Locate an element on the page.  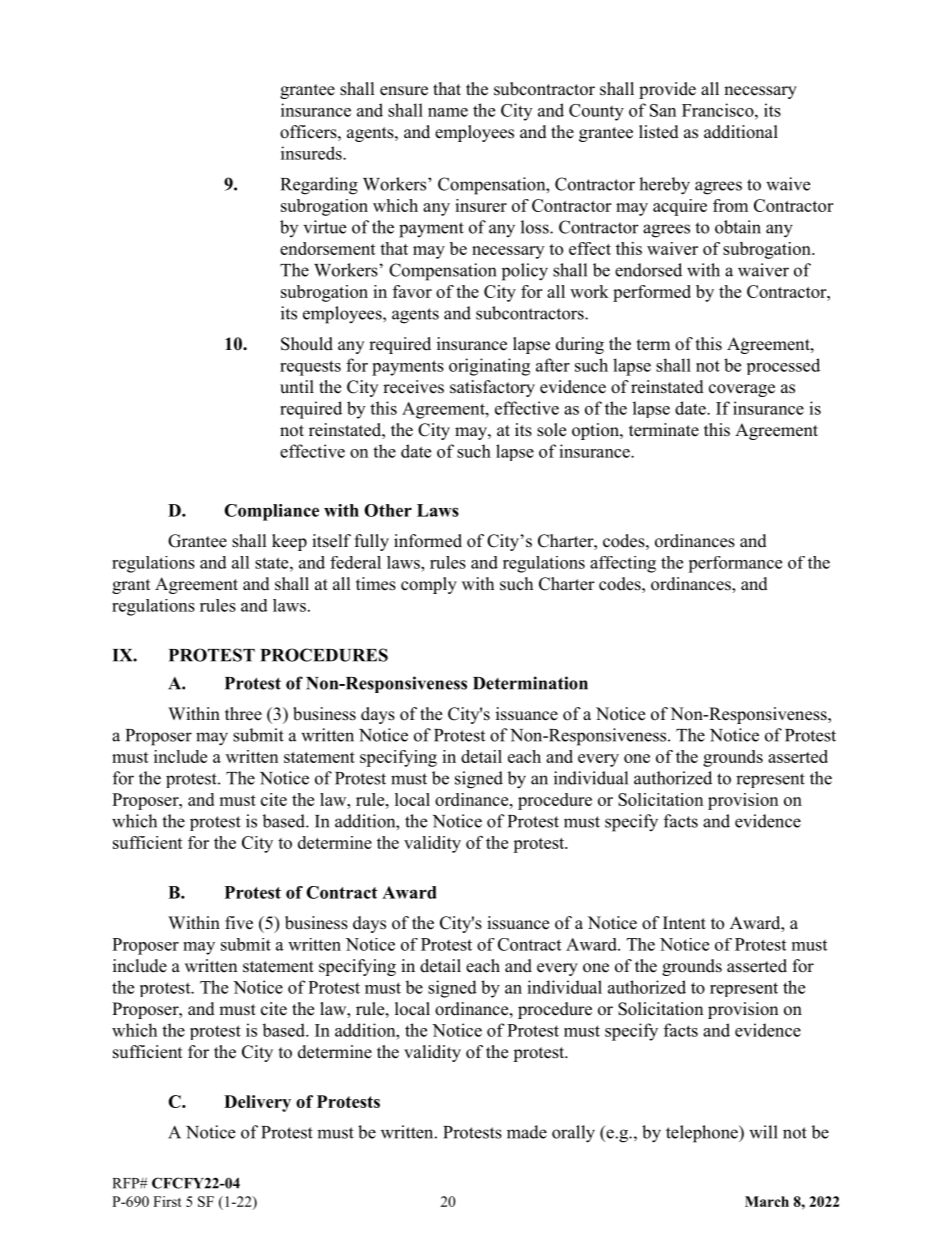
five is located at coordinates (239, 923).
